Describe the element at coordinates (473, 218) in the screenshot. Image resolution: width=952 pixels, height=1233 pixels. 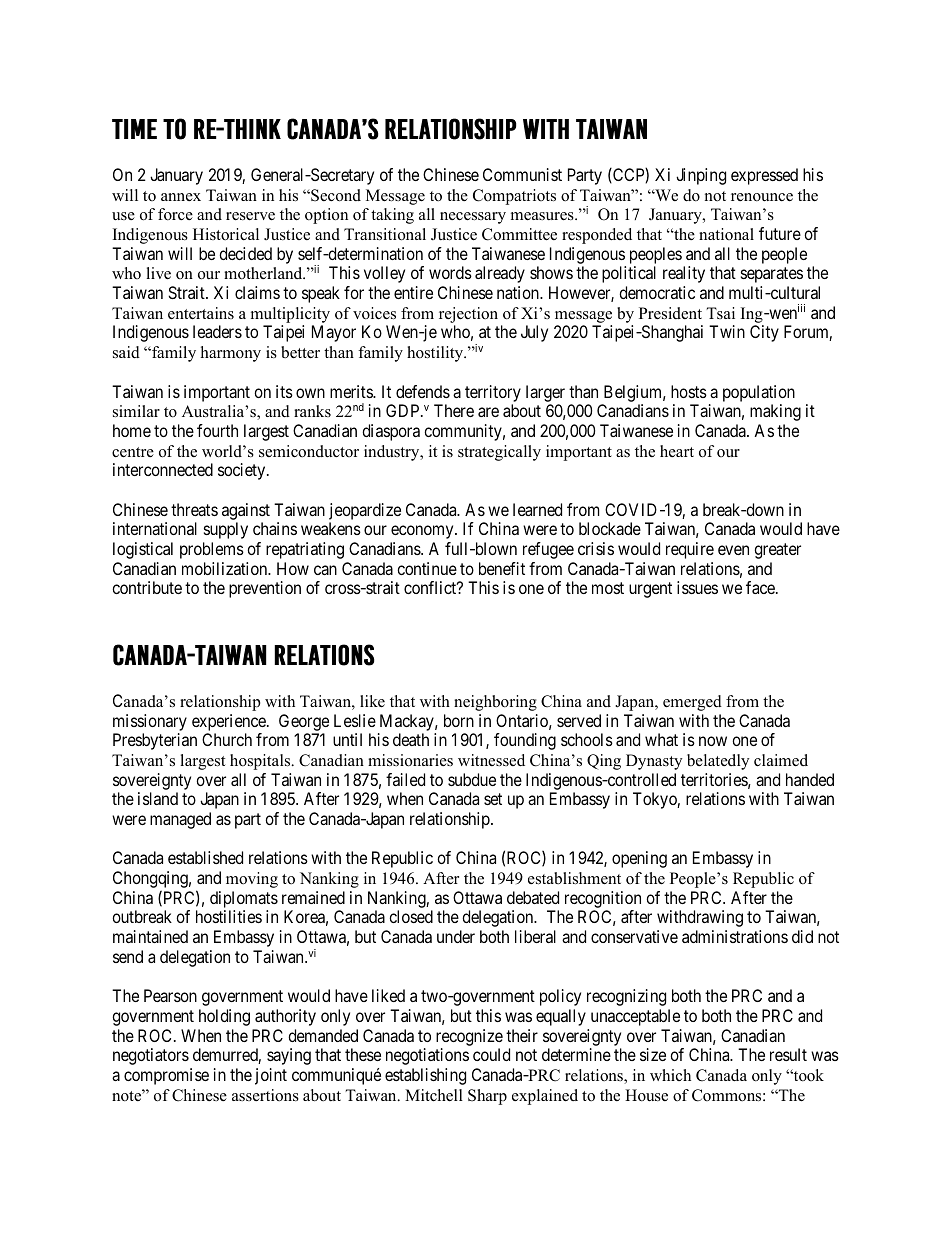
I see `necessary` at that location.
